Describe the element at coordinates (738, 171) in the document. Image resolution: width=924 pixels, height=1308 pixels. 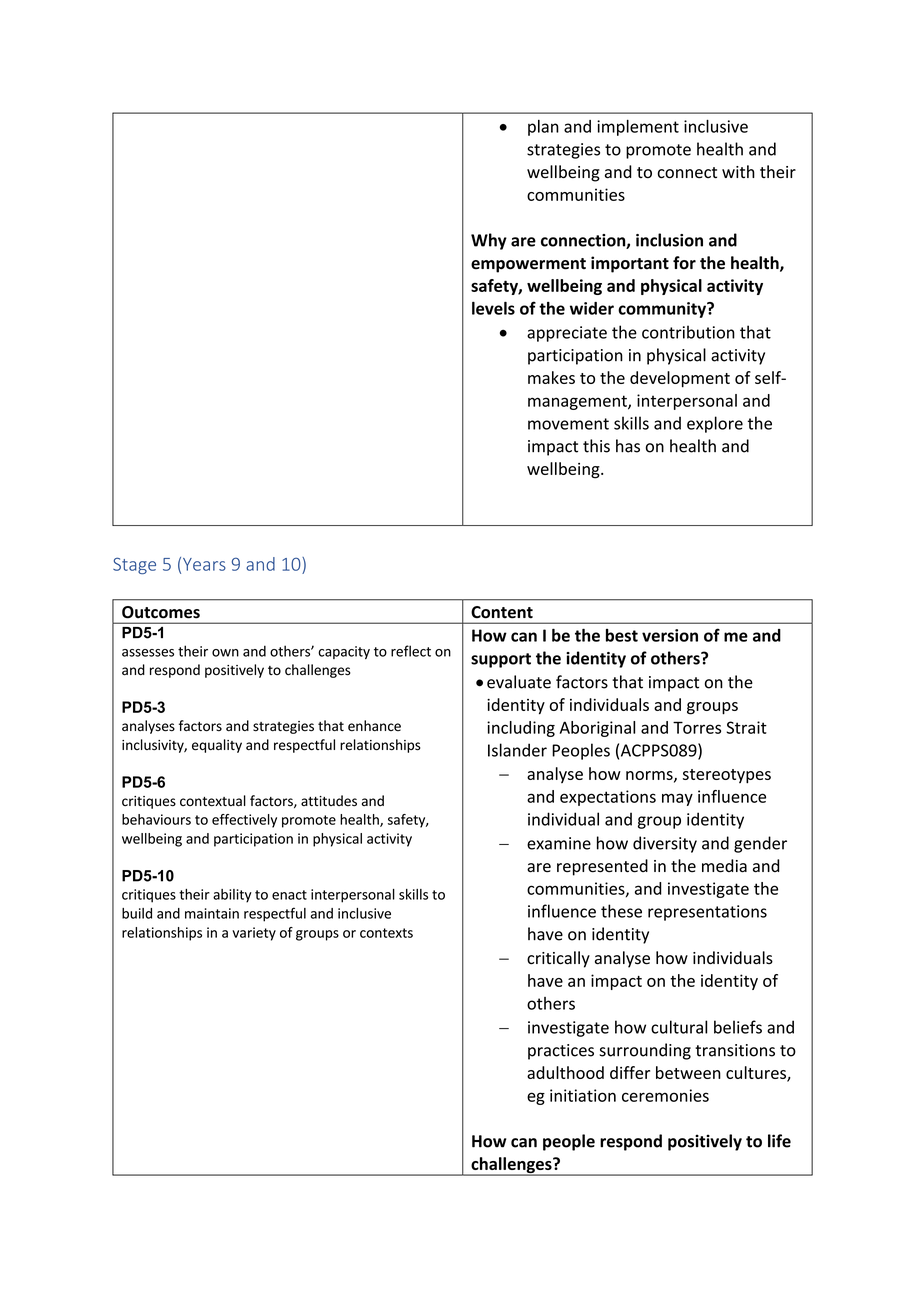
I see `with` at that location.
